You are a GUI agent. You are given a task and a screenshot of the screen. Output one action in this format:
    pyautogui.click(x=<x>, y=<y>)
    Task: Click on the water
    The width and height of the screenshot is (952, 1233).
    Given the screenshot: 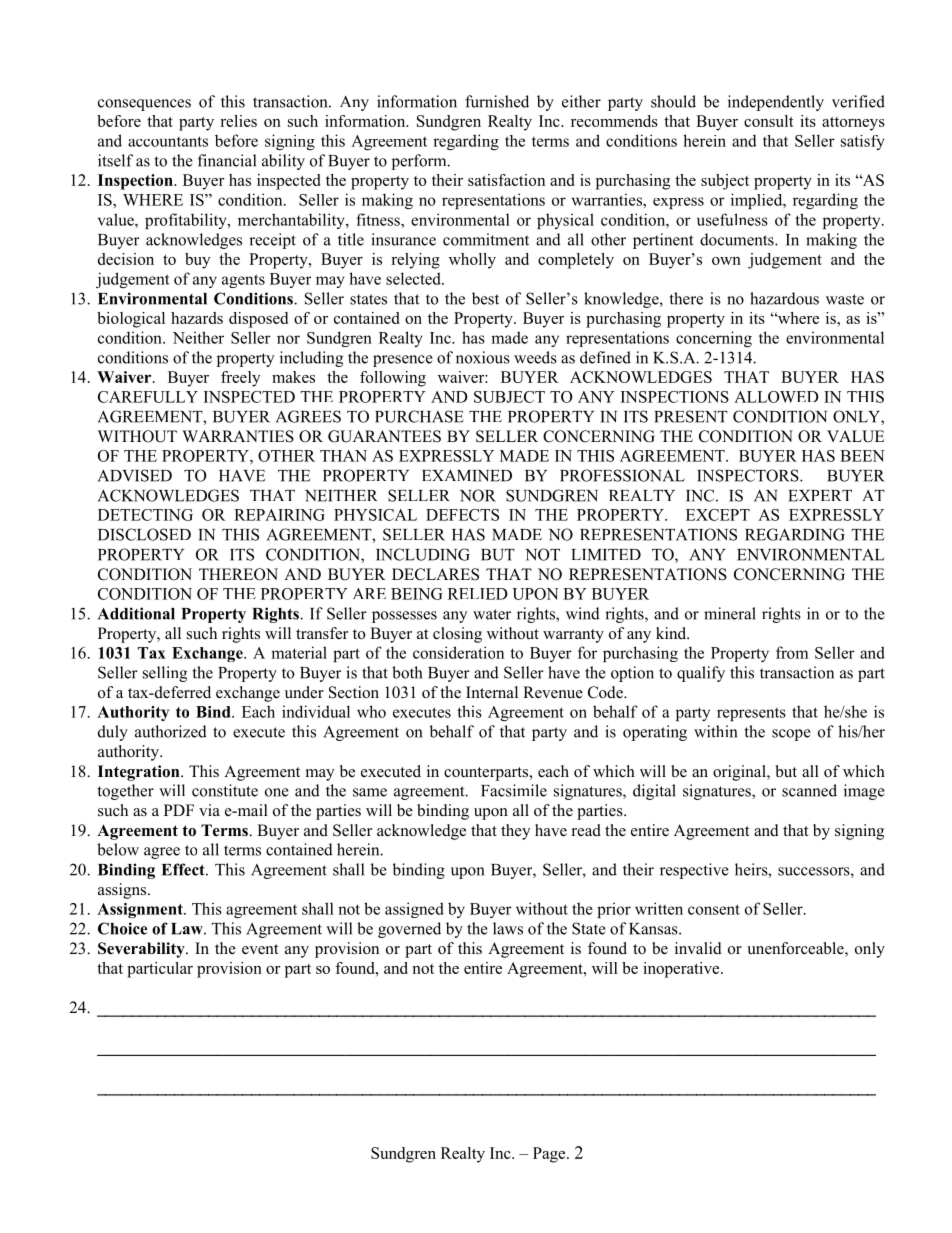 What is the action you would take?
    pyautogui.click(x=492, y=614)
